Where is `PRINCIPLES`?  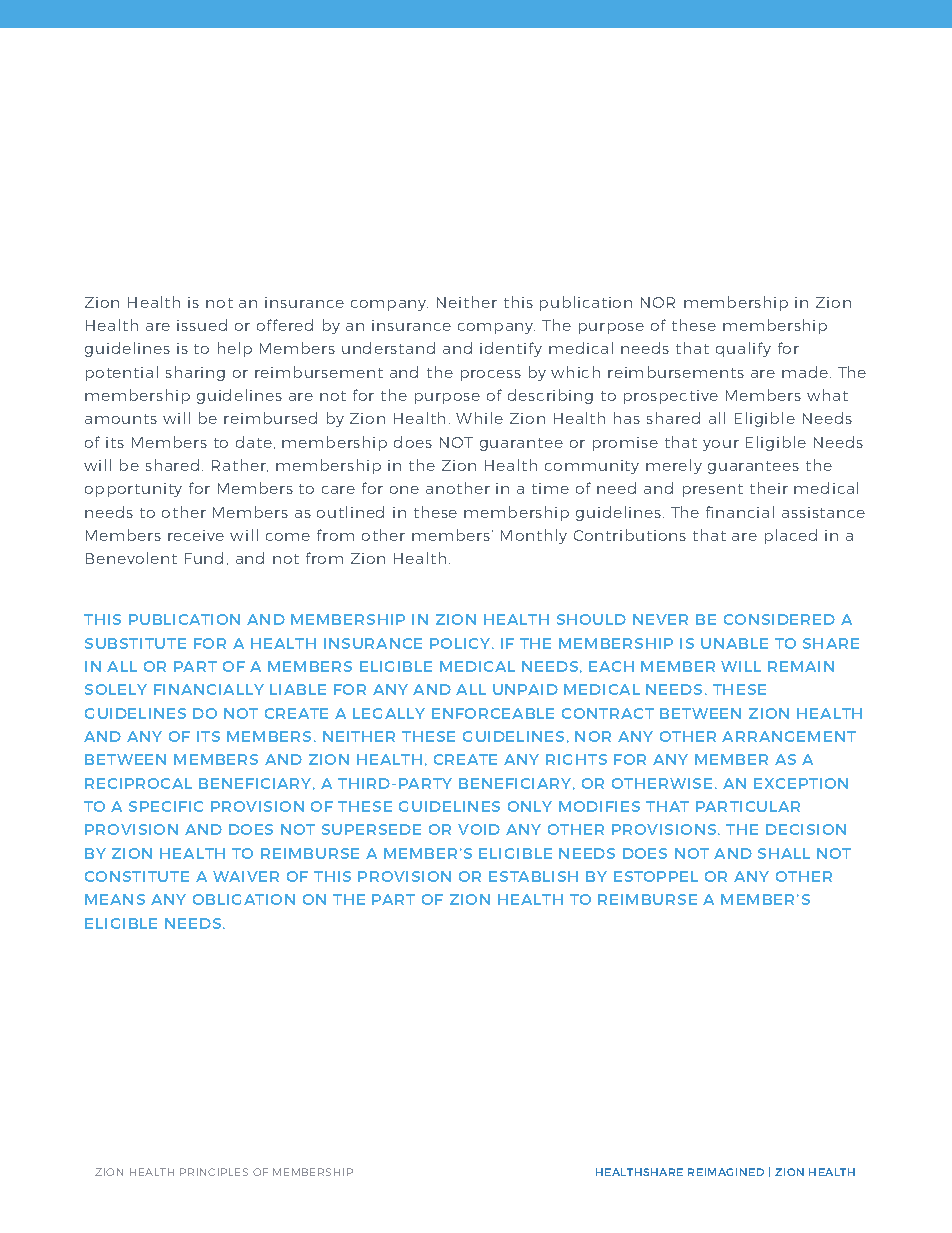
PRINCIPLES is located at coordinates (214, 1172).
